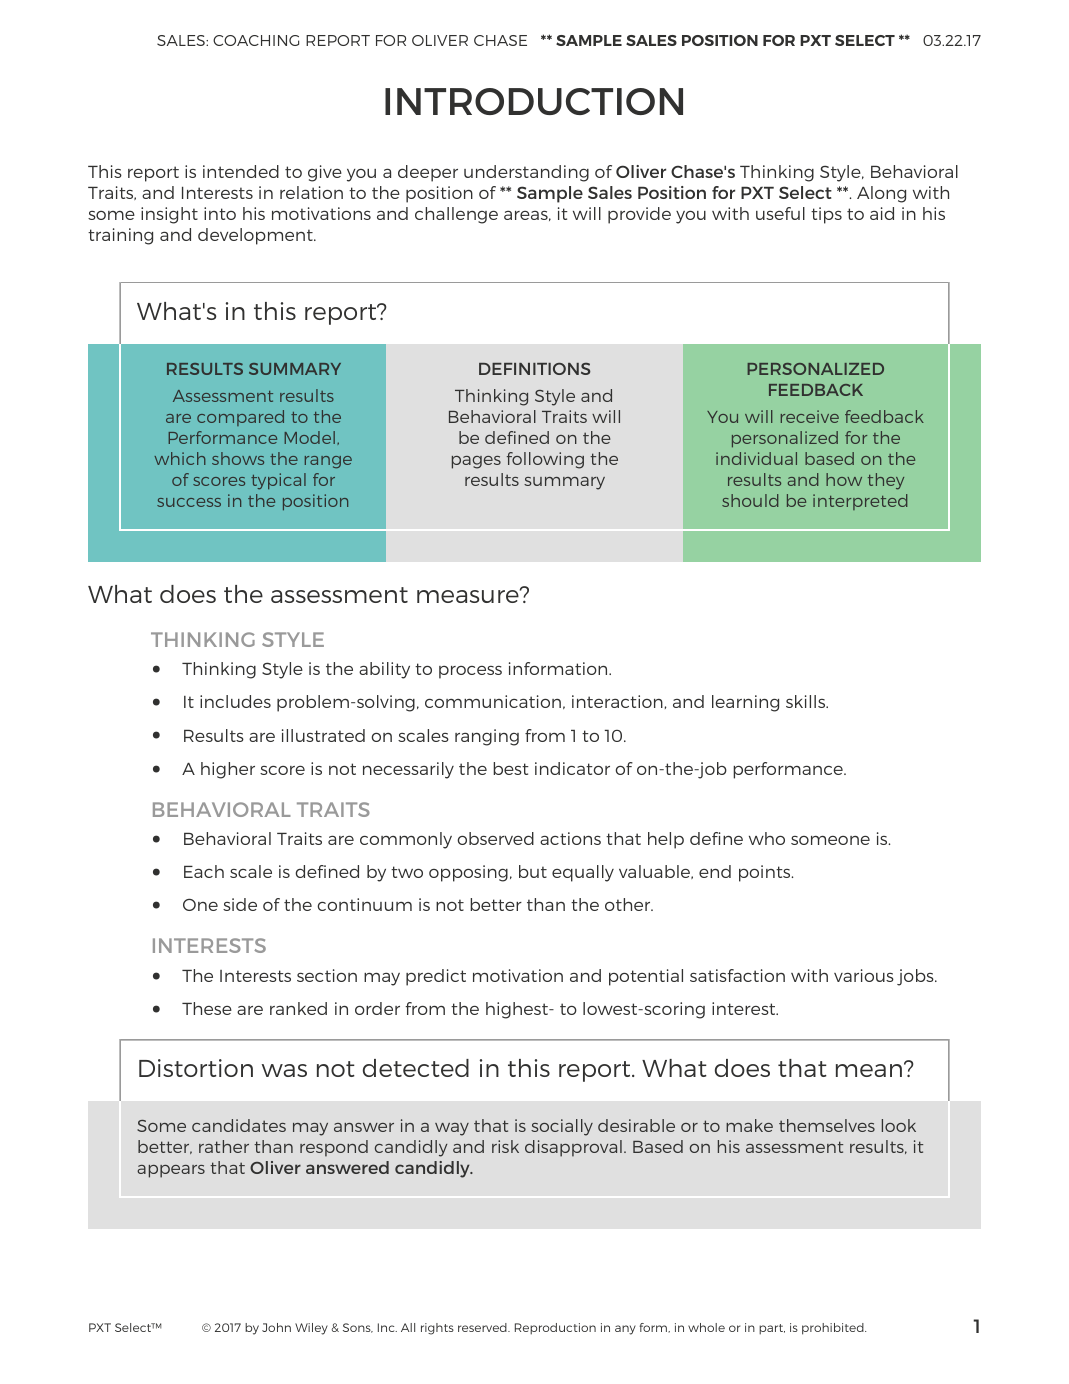  I want to click on Each, so click(204, 871).
